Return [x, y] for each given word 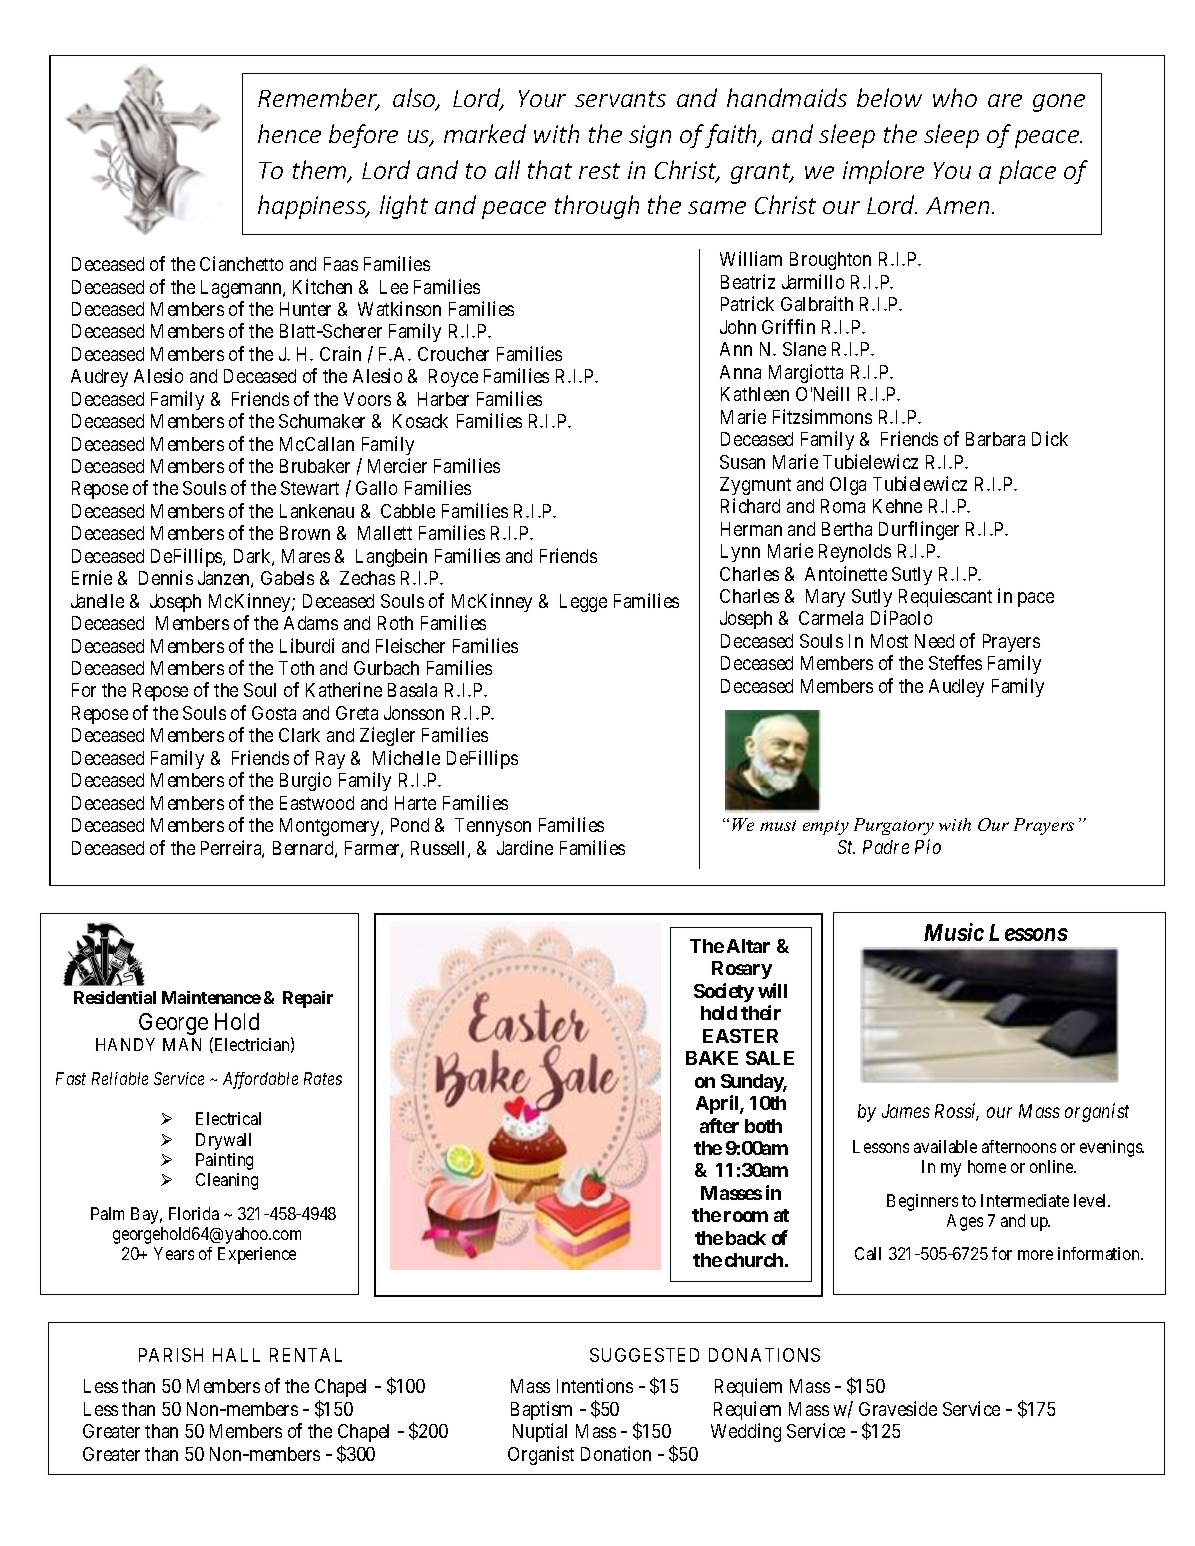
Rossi [957, 1112]
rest [599, 171]
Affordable [260, 1080]
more [1035, 1255]
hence [289, 133]
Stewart [310, 488]
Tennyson [493, 827]
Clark [299, 735]
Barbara [995, 439]
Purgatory [894, 826]
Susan [742, 462]
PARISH [171, 1355]
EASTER [740, 1036]
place [1027, 172]
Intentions [595, 1385]
